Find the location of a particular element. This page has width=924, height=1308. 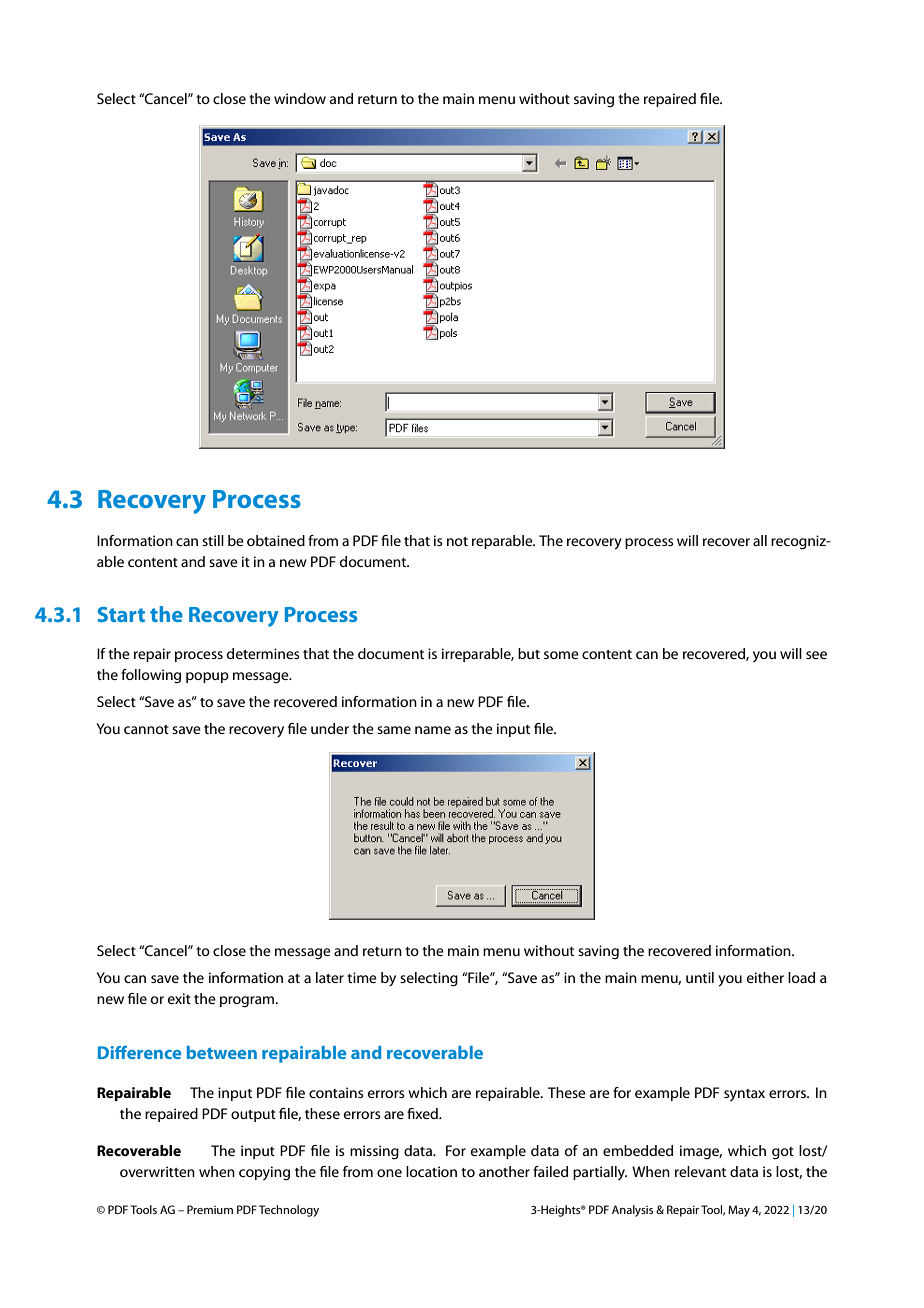

either is located at coordinates (765, 977).
